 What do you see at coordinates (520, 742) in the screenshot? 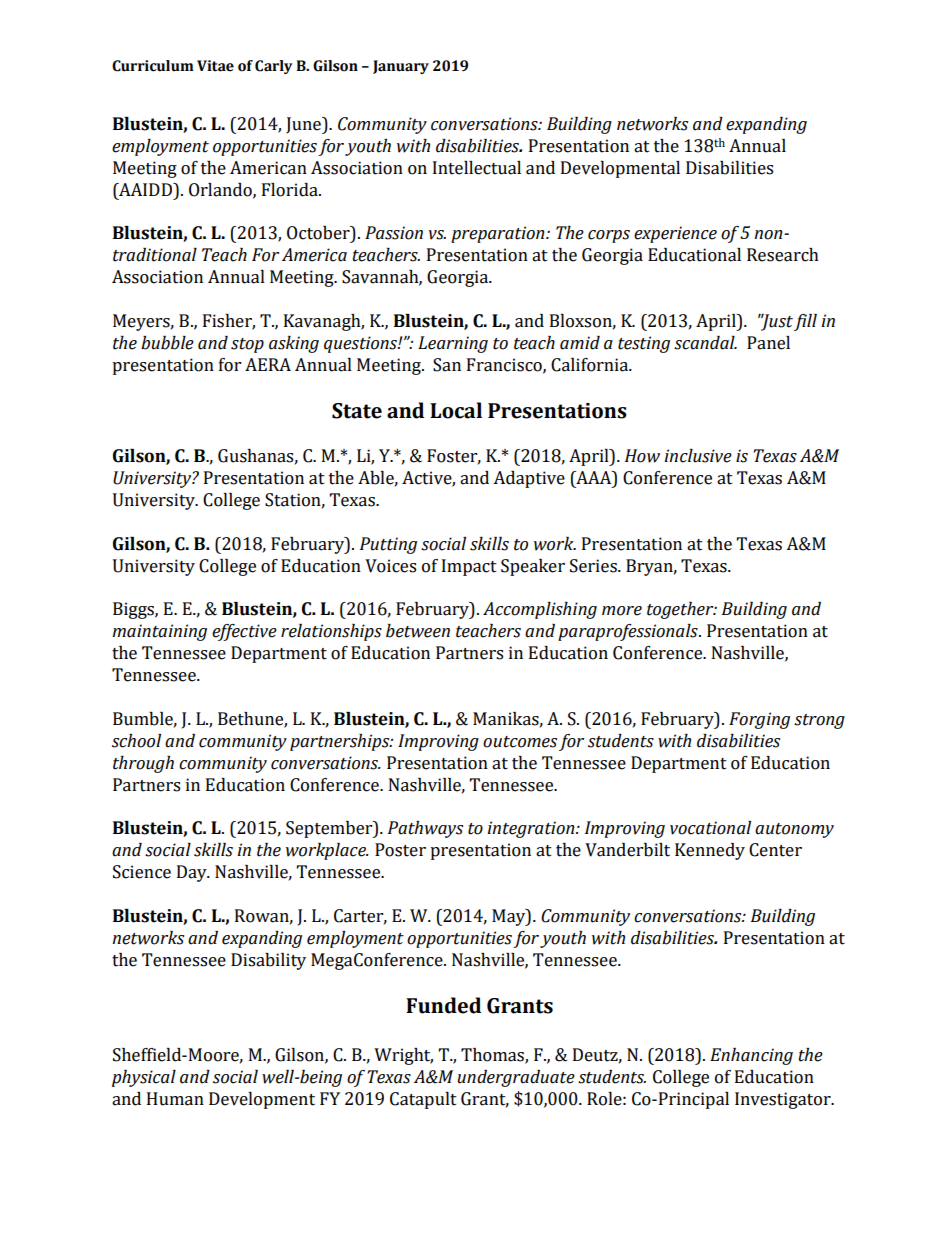
I see `outcomes` at bounding box center [520, 742].
